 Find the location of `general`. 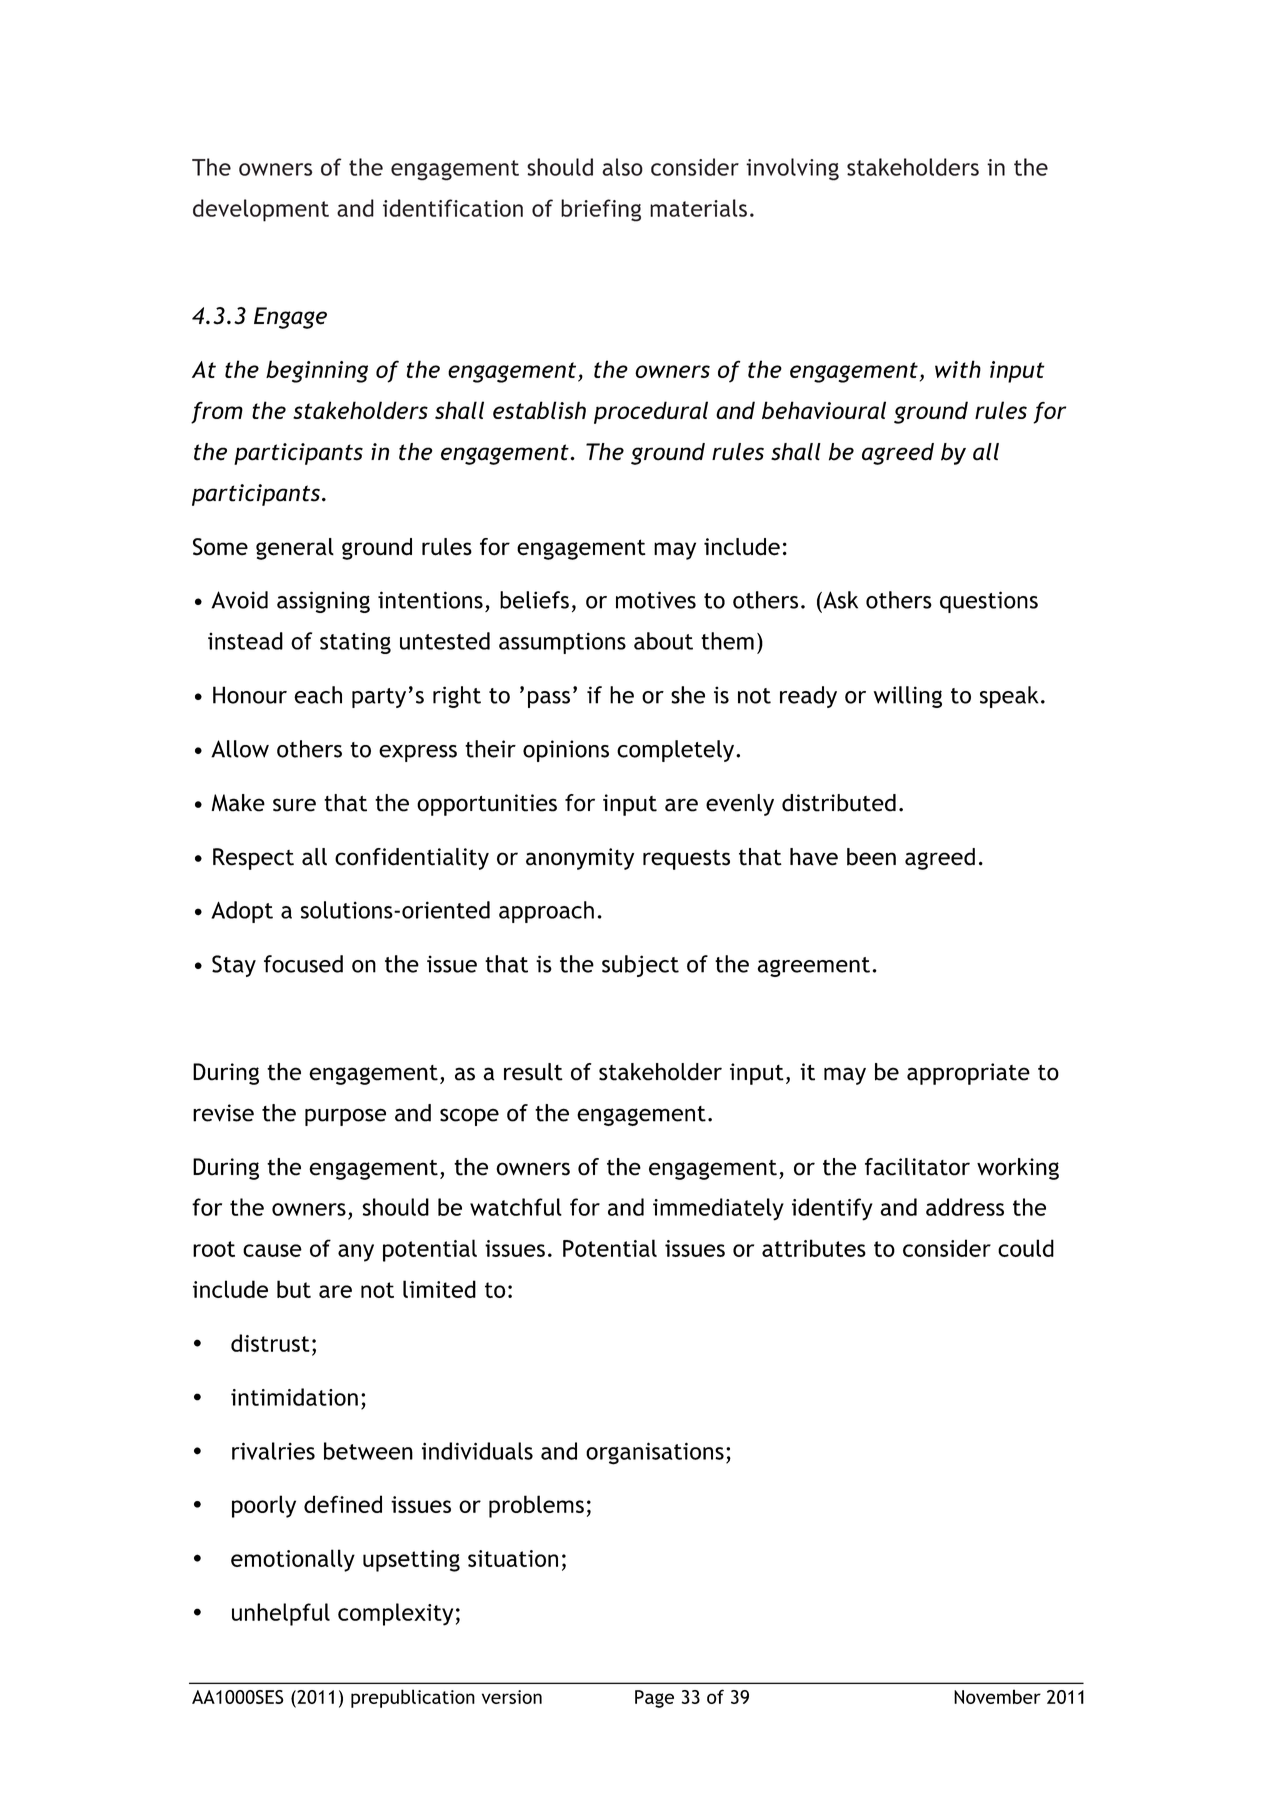

general is located at coordinates (295, 549).
